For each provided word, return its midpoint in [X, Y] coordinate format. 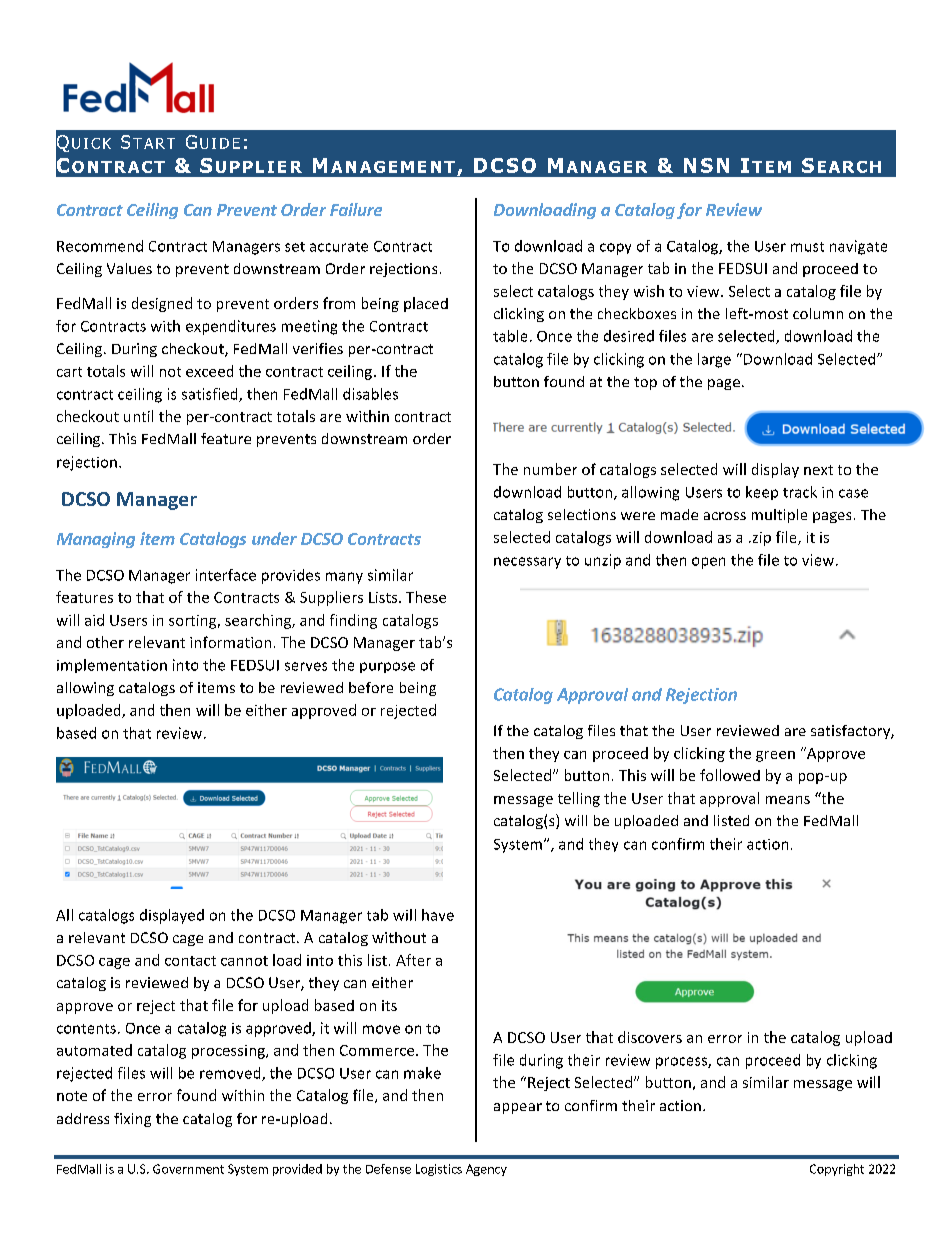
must [807, 247]
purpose [387, 667]
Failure [356, 209]
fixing [132, 1120]
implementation [112, 666]
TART [154, 143]
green [775, 756]
